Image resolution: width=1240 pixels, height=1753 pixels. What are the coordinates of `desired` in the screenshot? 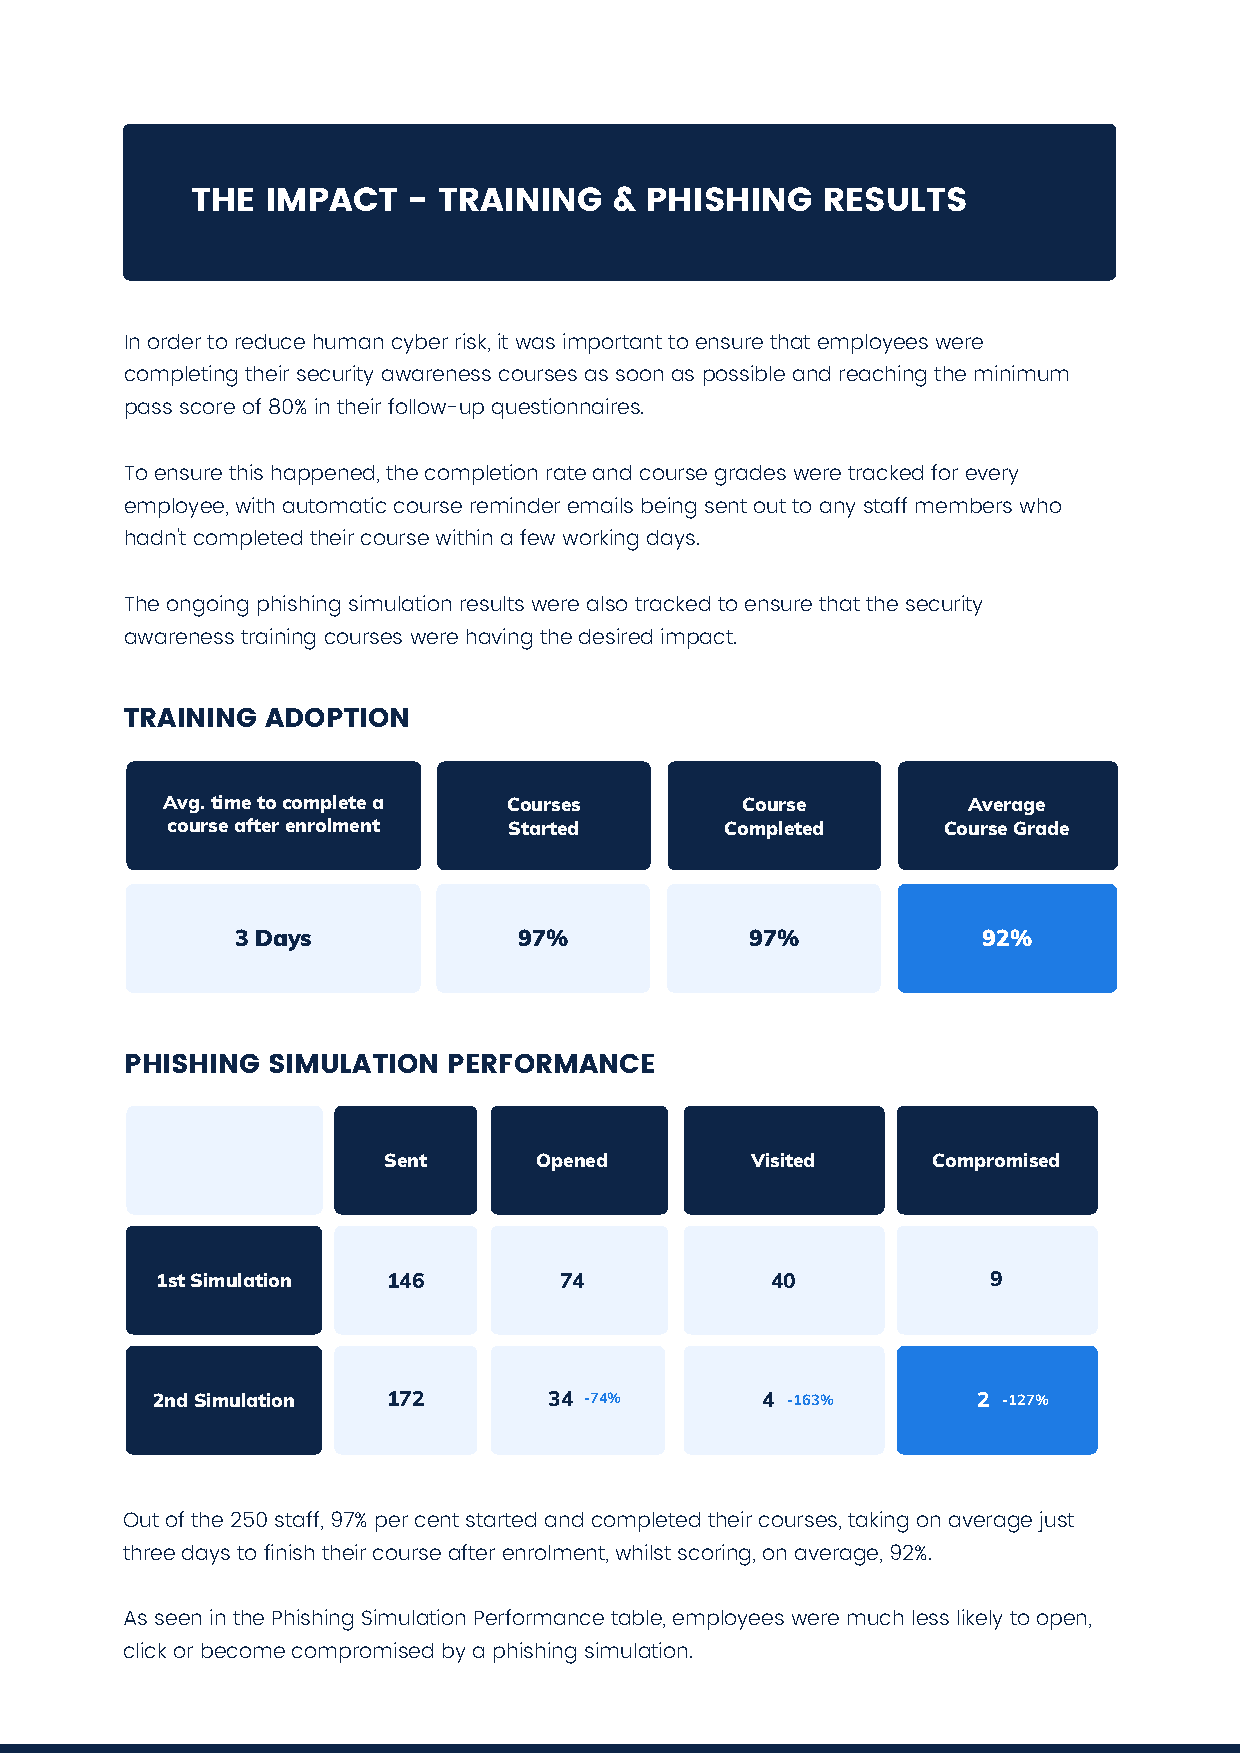 It's located at (615, 636).
